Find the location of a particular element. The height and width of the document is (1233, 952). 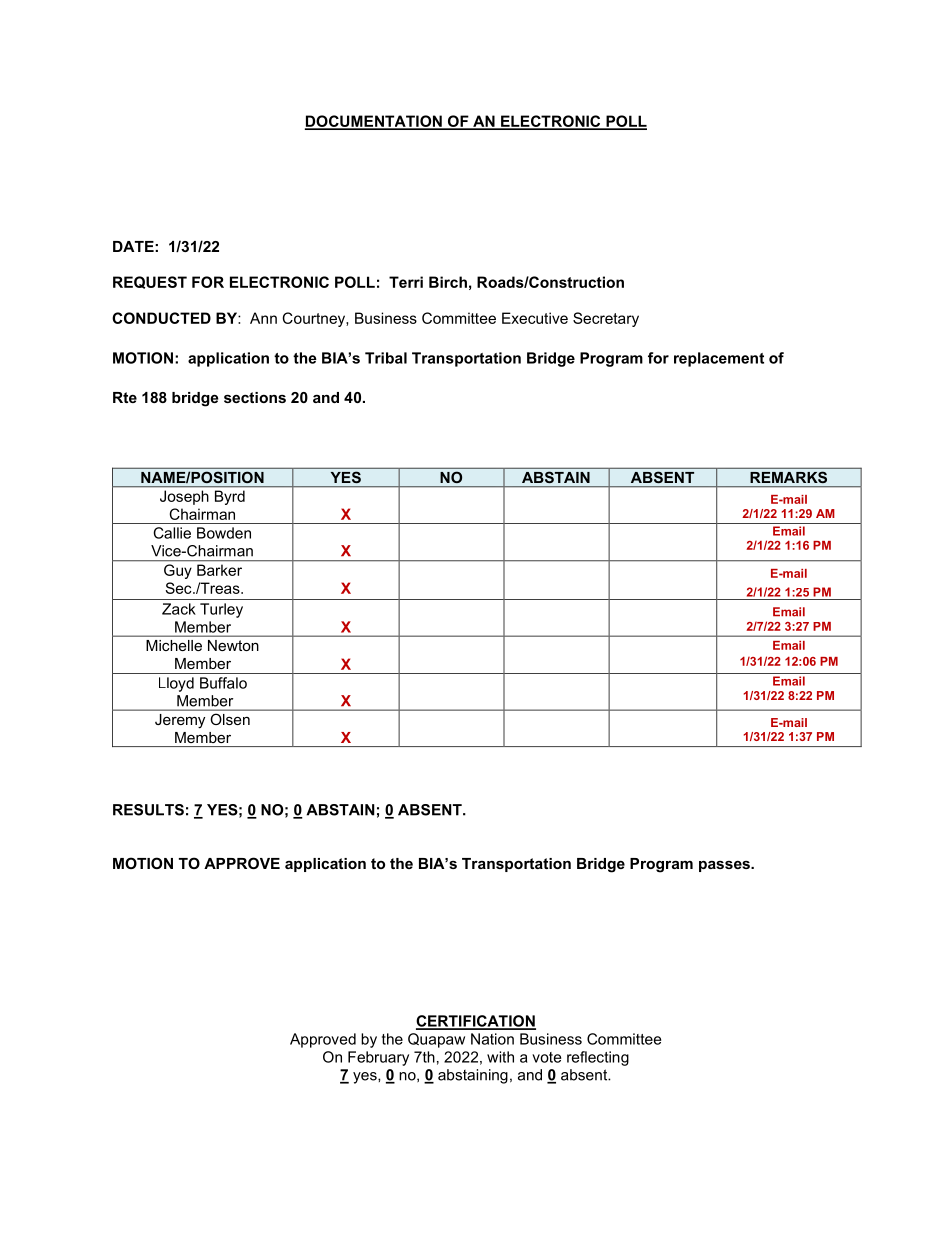

Secretary is located at coordinates (606, 319).
